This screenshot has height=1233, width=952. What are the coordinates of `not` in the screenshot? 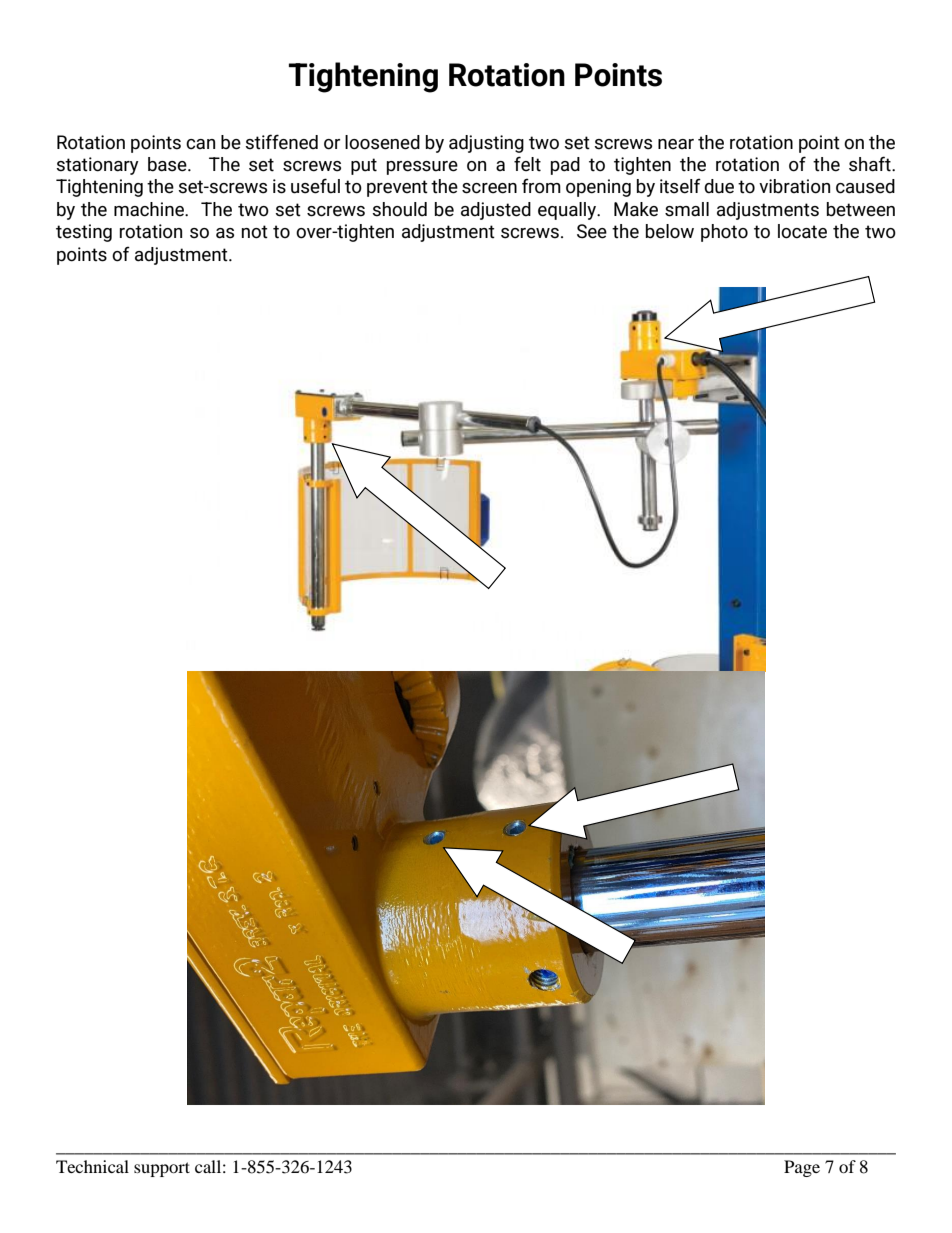 It's located at (255, 232).
